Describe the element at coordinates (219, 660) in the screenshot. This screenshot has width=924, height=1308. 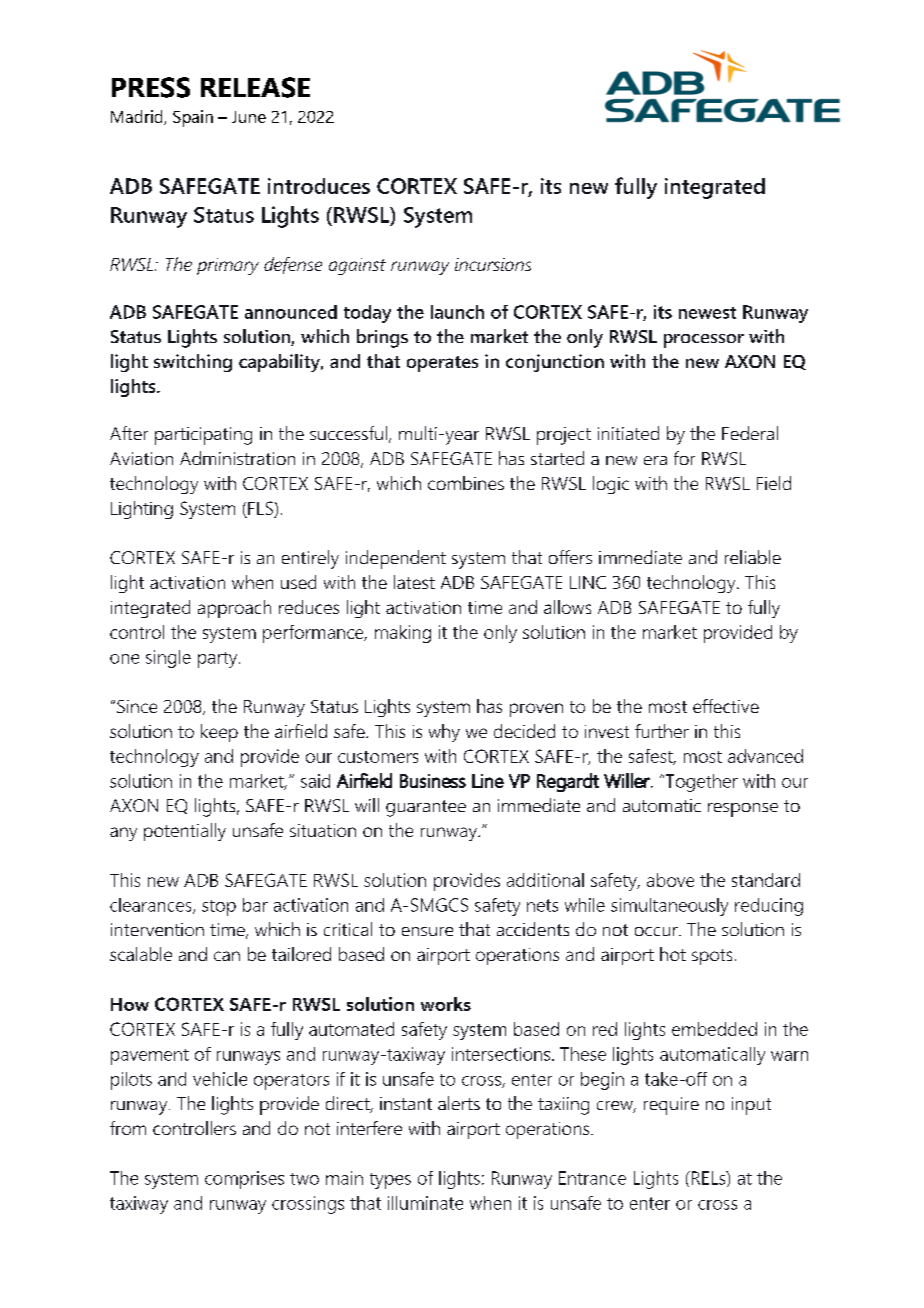
I see `party` at that location.
